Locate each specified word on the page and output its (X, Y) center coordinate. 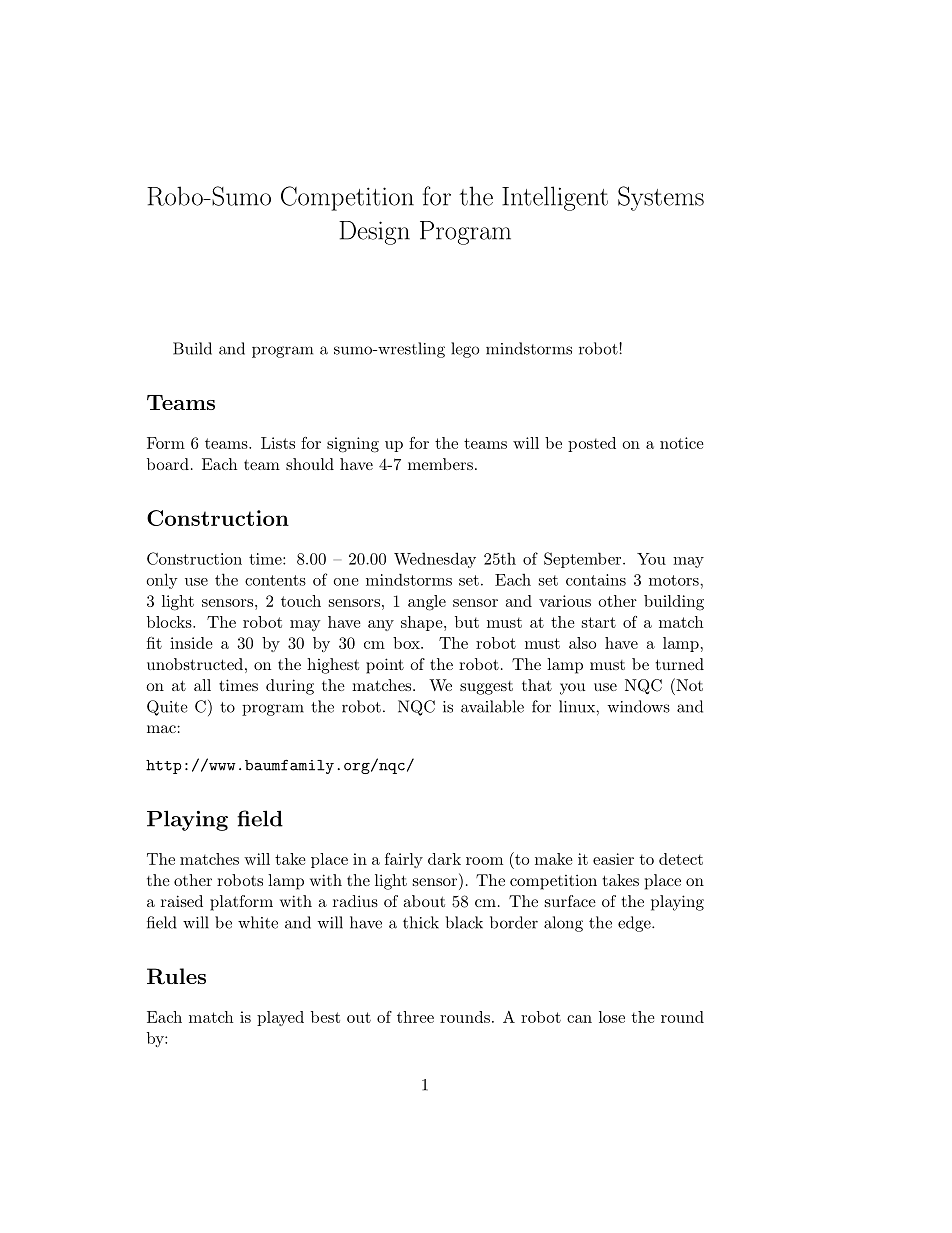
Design (374, 233)
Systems (661, 198)
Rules (176, 976)
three (415, 1017)
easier (613, 859)
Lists (278, 443)
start (599, 622)
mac (161, 729)
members (440, 464)
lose (612, 1017)
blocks (170, 622)
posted (592, 444)
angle (427, 603)
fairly (404, 860)
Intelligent (555, 198)
